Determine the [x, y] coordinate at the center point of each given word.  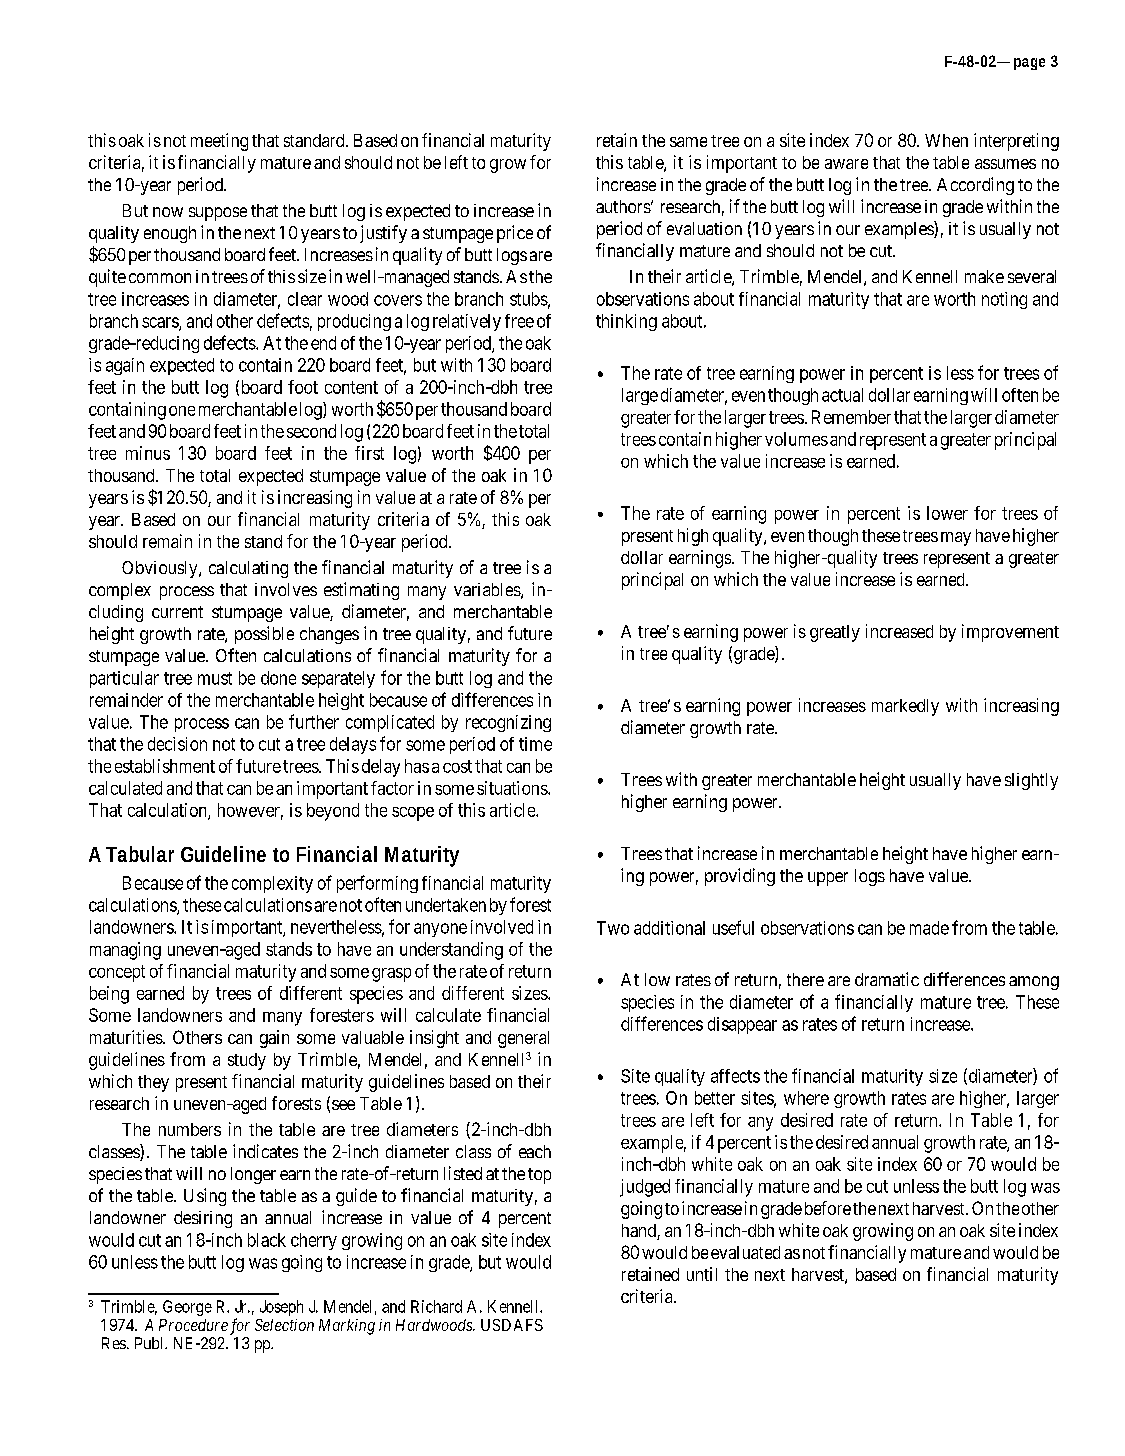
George [187, 1308]
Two [613, 928]
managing [125, 951]
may [956, 539]
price [515, 234]
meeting [219, 142]
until [702, 1274]
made [929, 928]
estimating [361, 591]
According [975, 186]
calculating [248, 569]
